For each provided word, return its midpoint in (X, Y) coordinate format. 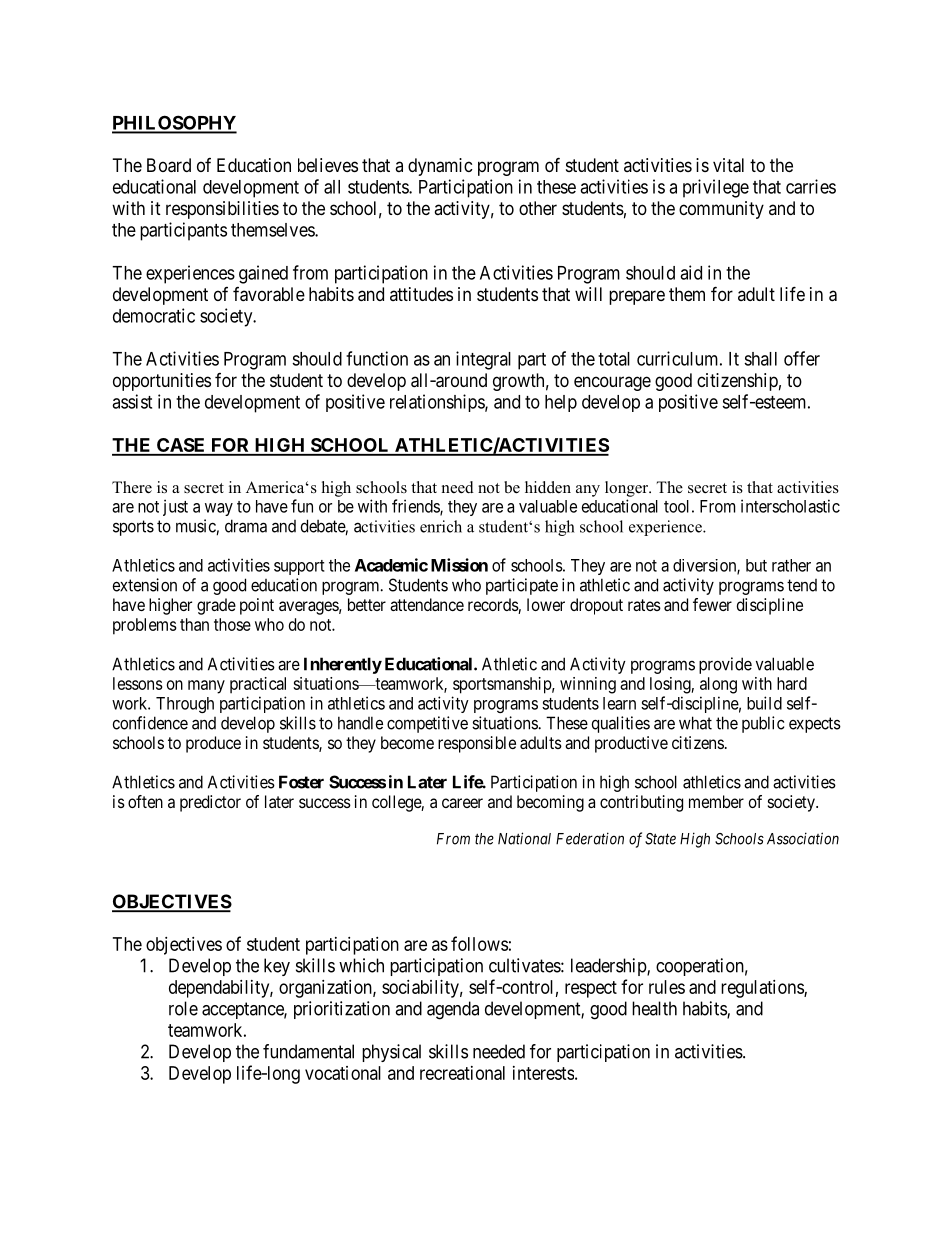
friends (416, 507)
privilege (716, 188)
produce (213, 744)
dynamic (440, 167)
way (219, 509)
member (716, 801)
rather (791, 565)
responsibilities (222, 210)
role (183, 1008)
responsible (477, 744)
